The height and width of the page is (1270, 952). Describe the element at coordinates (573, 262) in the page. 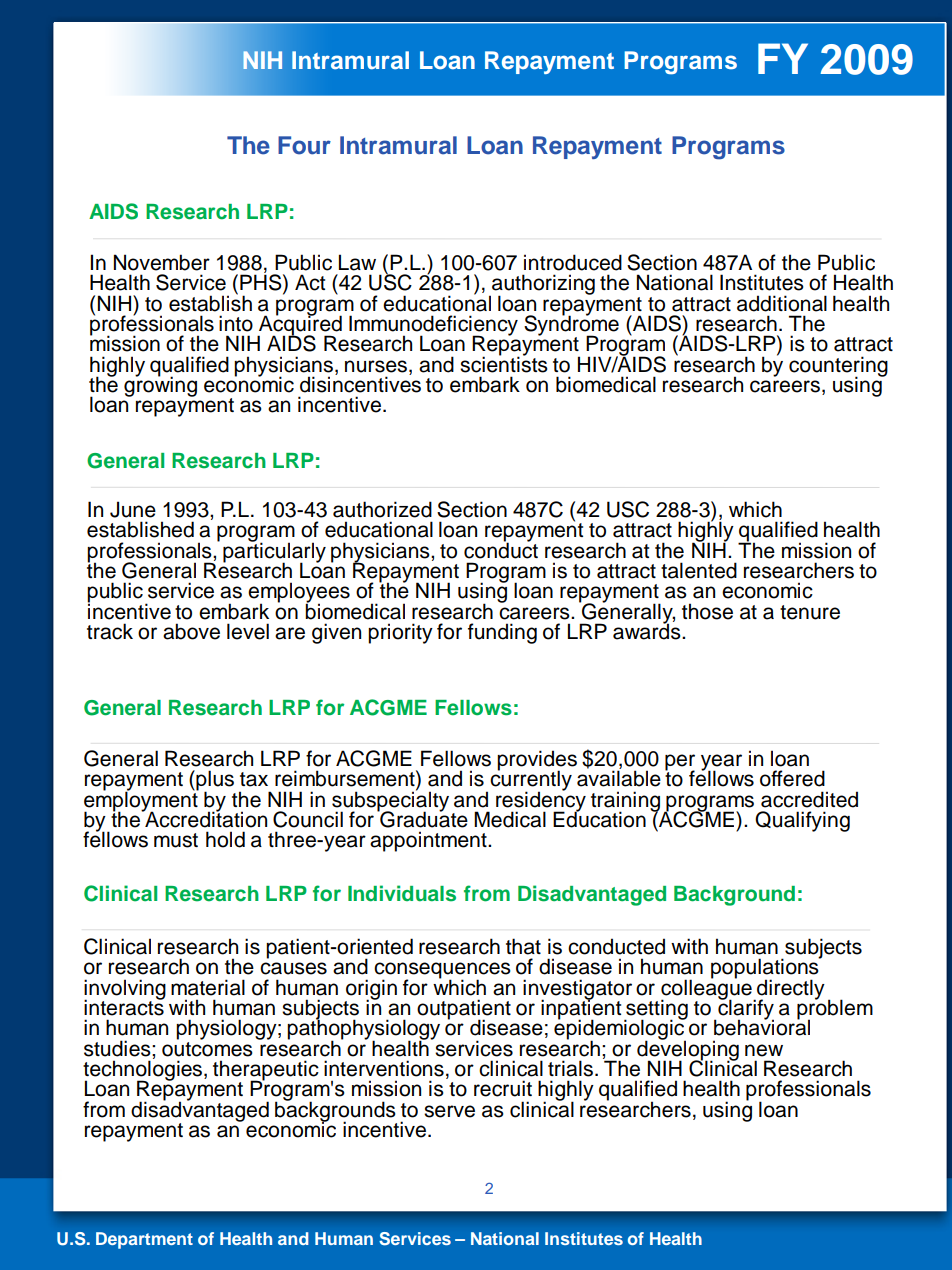

I see `introduced` at that location.
